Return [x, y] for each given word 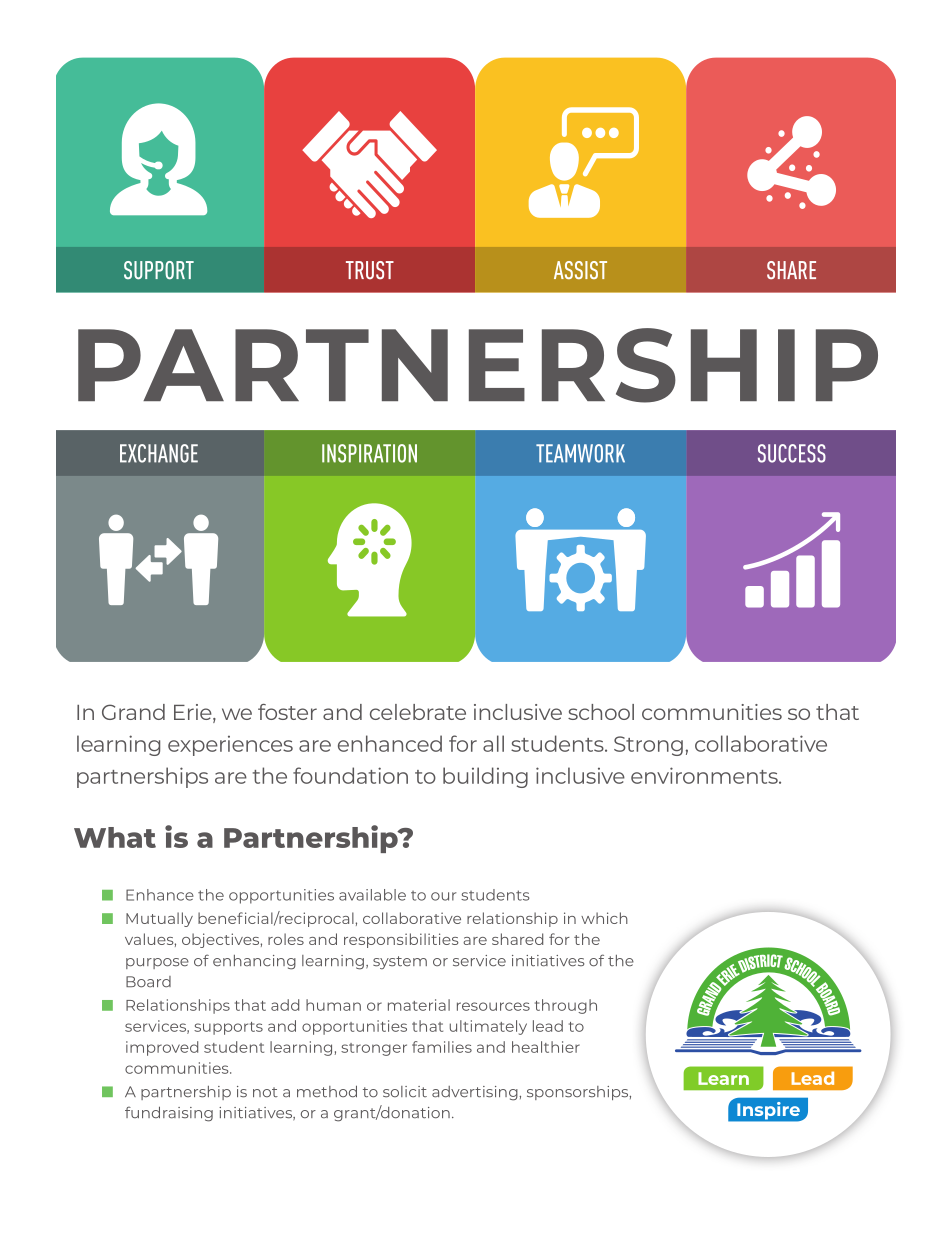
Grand [133, 712]
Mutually [159, 919]
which [604, 918]
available [372, 895]
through [566, 1006]
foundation [350, 775]
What [115, 837]
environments [705, 775]
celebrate [418, 712]
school [601, 712]
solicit [405, 1092]
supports [228, 1028]
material [419, 1005]
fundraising [169, 1114]
